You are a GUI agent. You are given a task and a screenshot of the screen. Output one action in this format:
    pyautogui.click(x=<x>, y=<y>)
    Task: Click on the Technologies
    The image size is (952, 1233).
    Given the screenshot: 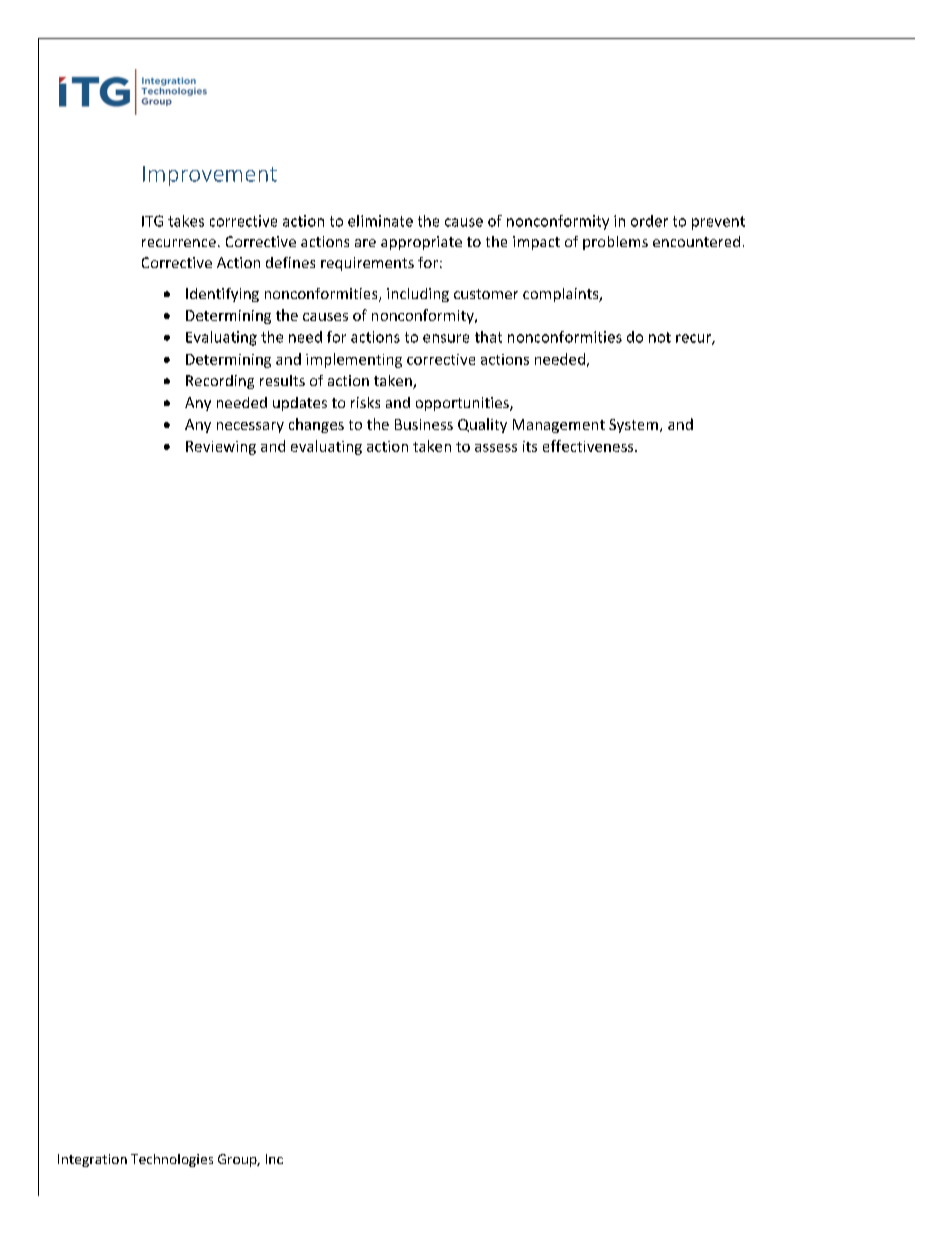 What is the action you would take?
    pyautogui.click(x=172, y=1160)
